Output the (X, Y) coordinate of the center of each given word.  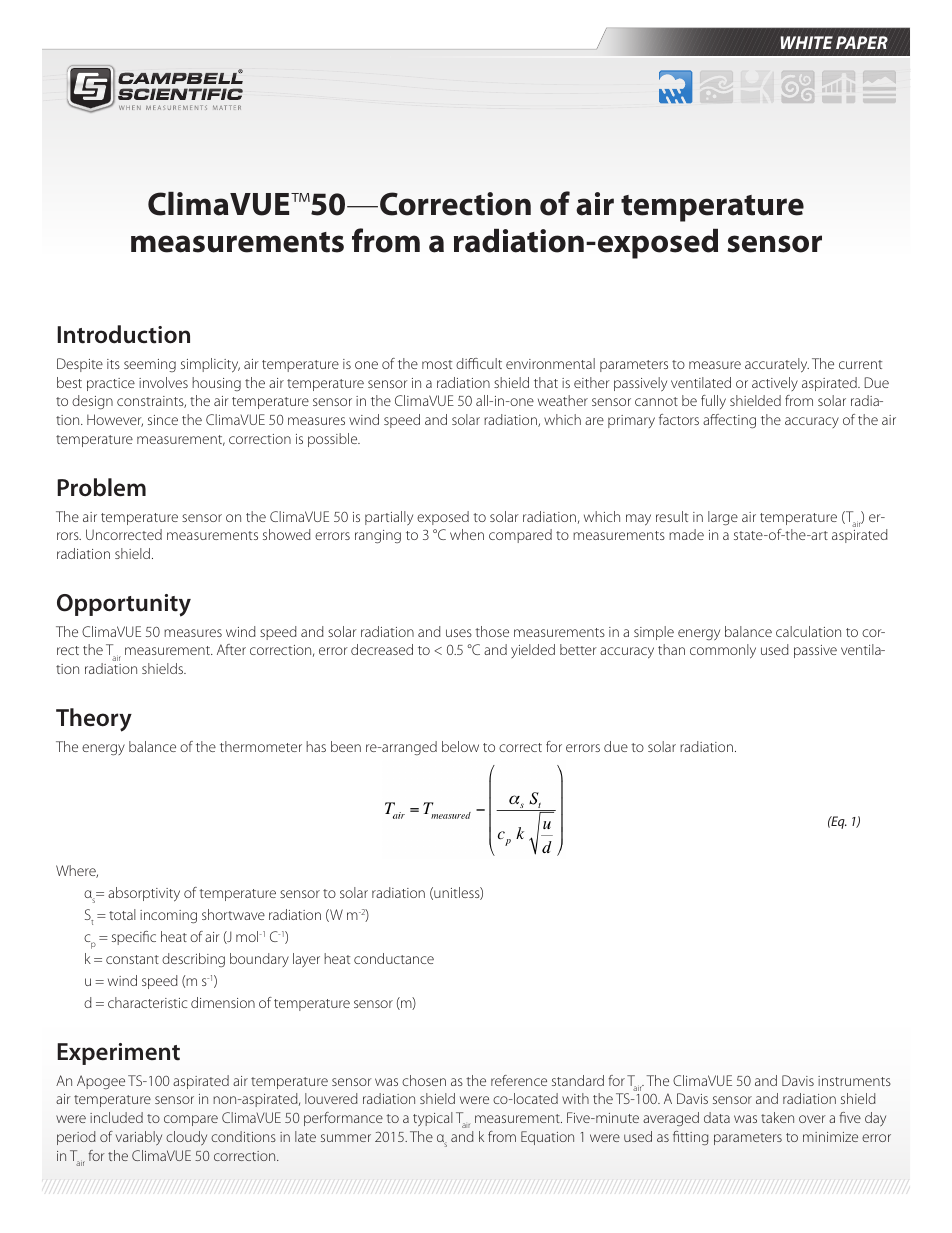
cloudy (186, 1138)
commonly (723, 651)
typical (433, 1119)
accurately (777, 365)
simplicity (210, 365)
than (671, 649)
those (492, 631)
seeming (150, 365)
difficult (479, 363)
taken (777, 1117)
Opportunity (124, 605)
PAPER (862, 42)
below (460, 746)
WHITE (806, 42)
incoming (168, 917)
